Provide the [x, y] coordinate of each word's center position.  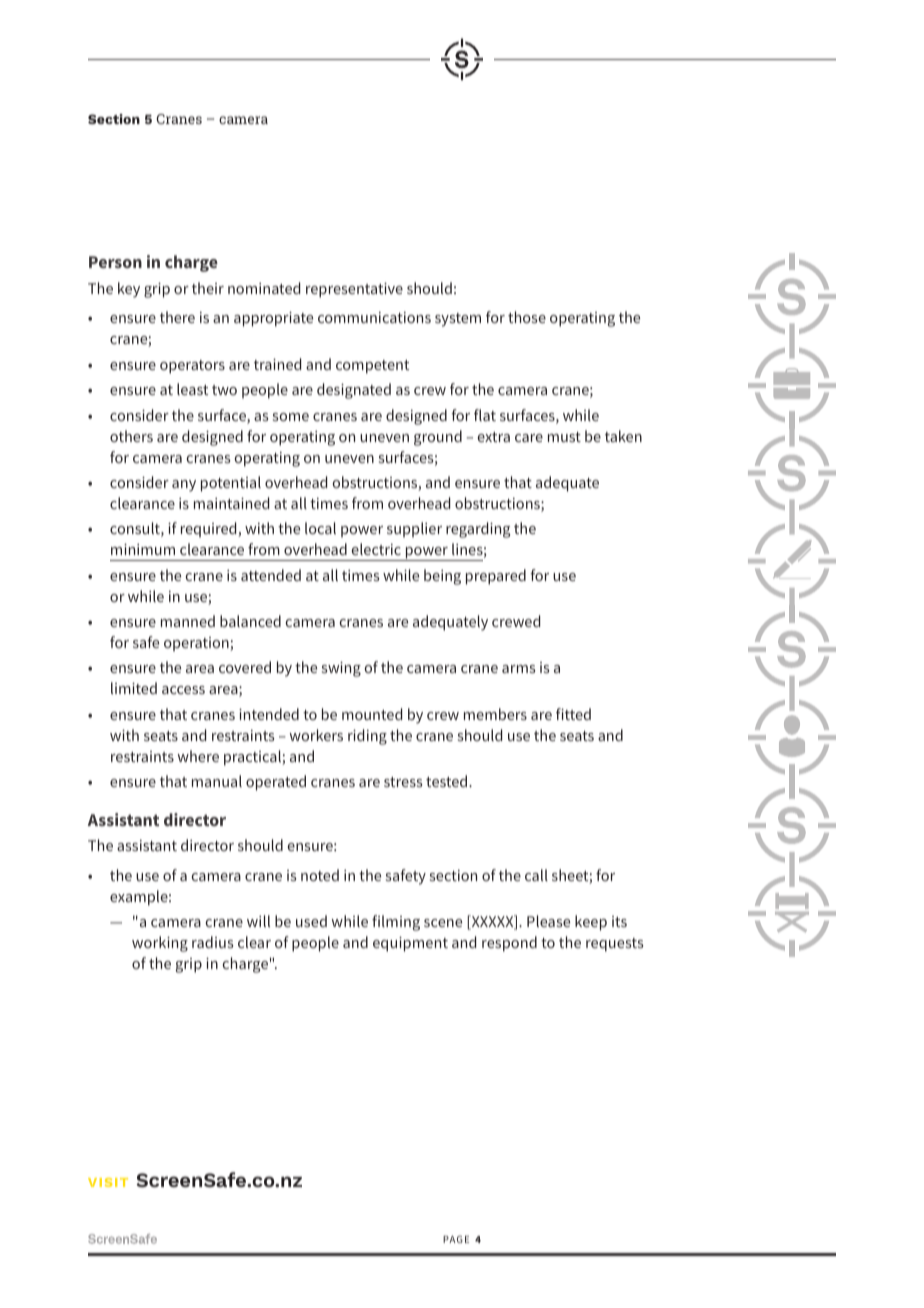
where [198, 756]
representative [354, 290]
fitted [573, 714]
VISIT [108, 1182]
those [527, 317]
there [177, 317]
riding [367, 737]
